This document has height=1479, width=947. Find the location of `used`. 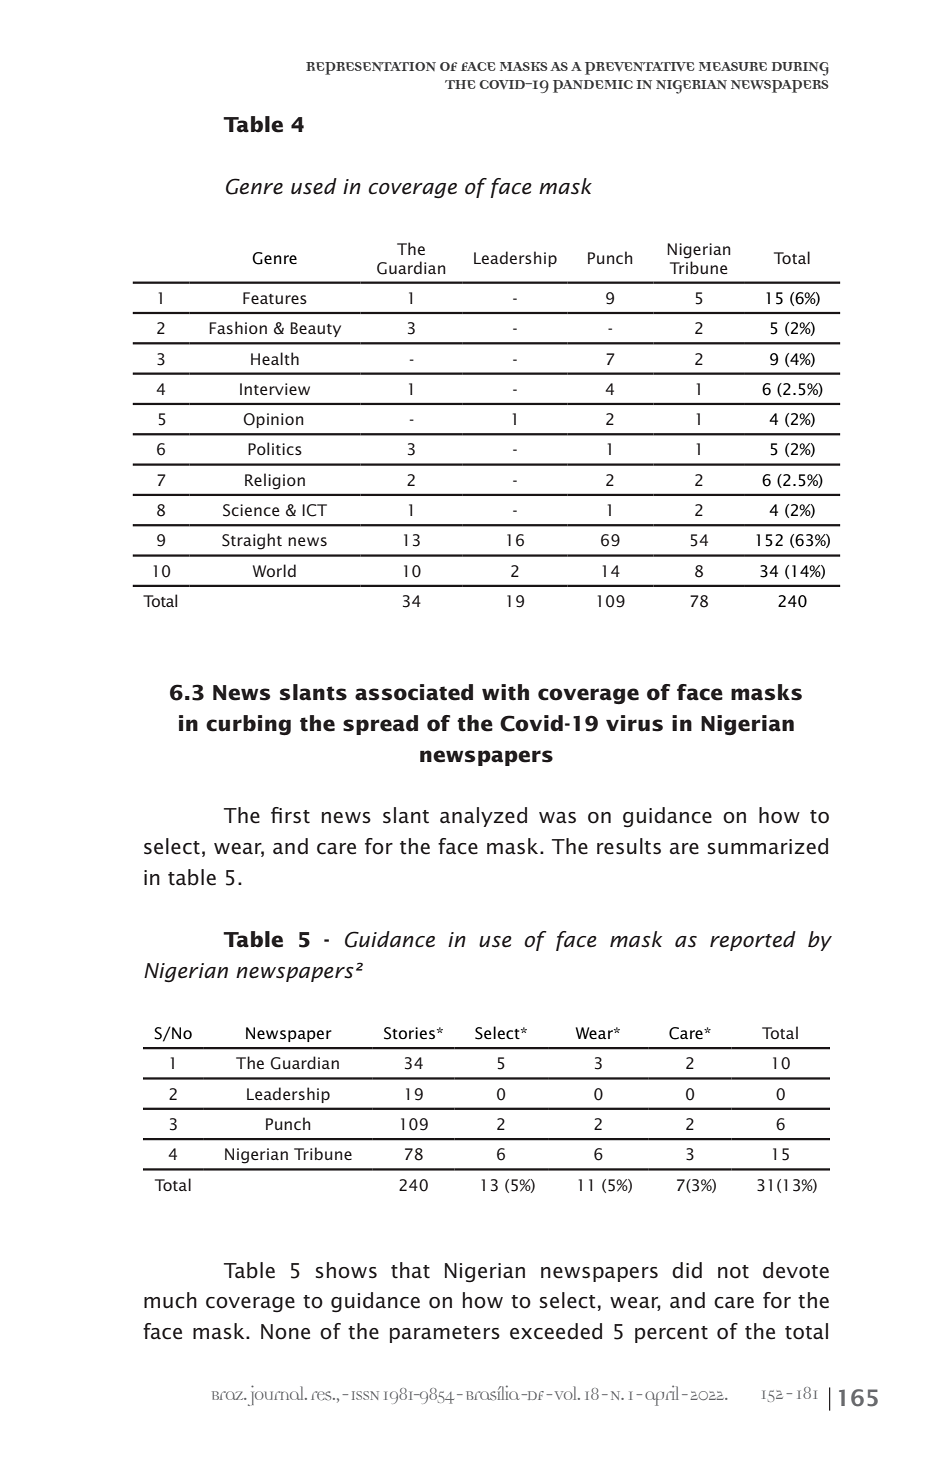

used is located at coordinates (314, 186).
